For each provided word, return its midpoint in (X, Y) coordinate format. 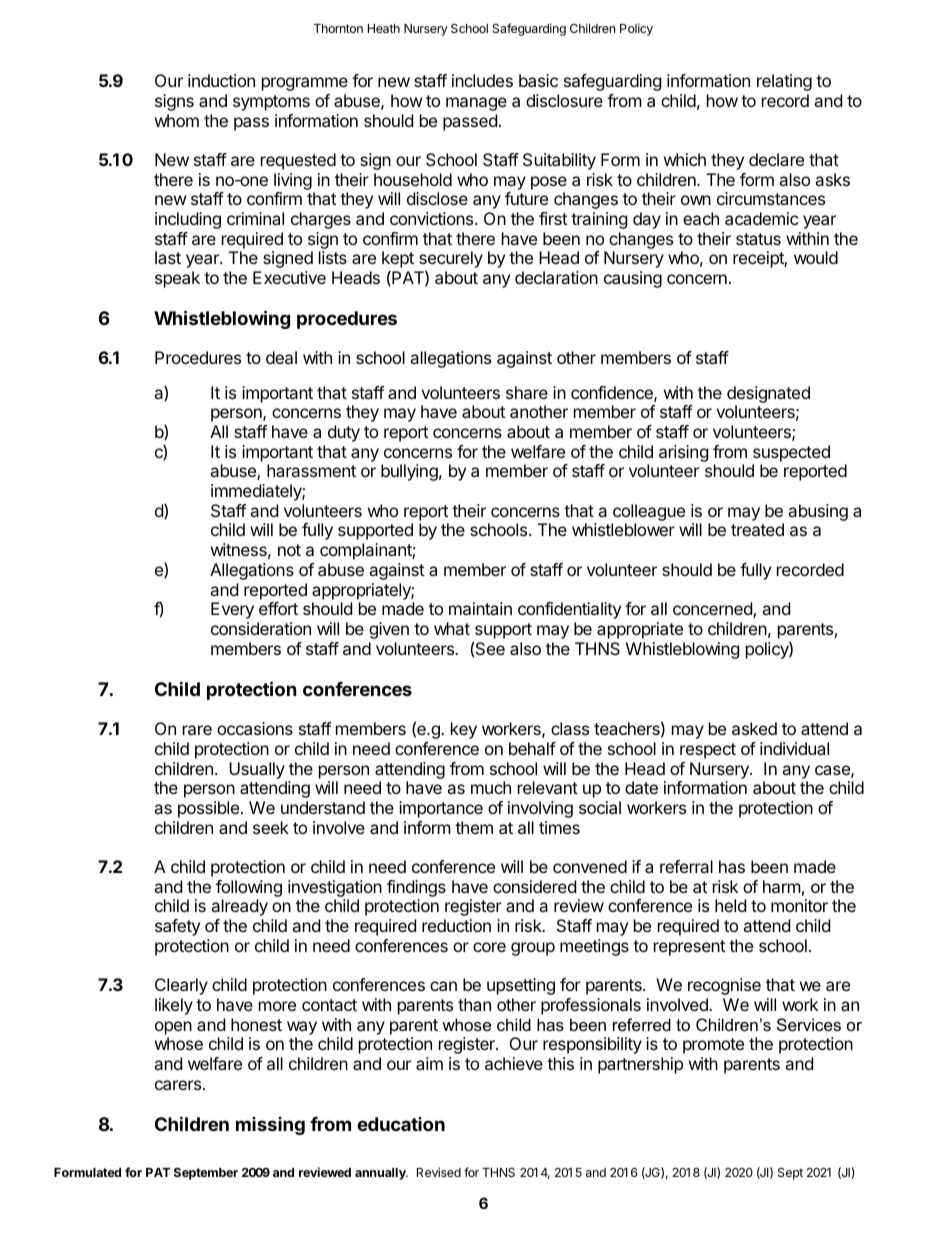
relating (784, 82)
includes (482, 80)
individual (794, 748)
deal (281, 357)
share (527, 392)
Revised (439, 1172)
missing (270, 1126)
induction (221, 80)
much (491, 787)
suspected (791, 453)
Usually (257, 770)
